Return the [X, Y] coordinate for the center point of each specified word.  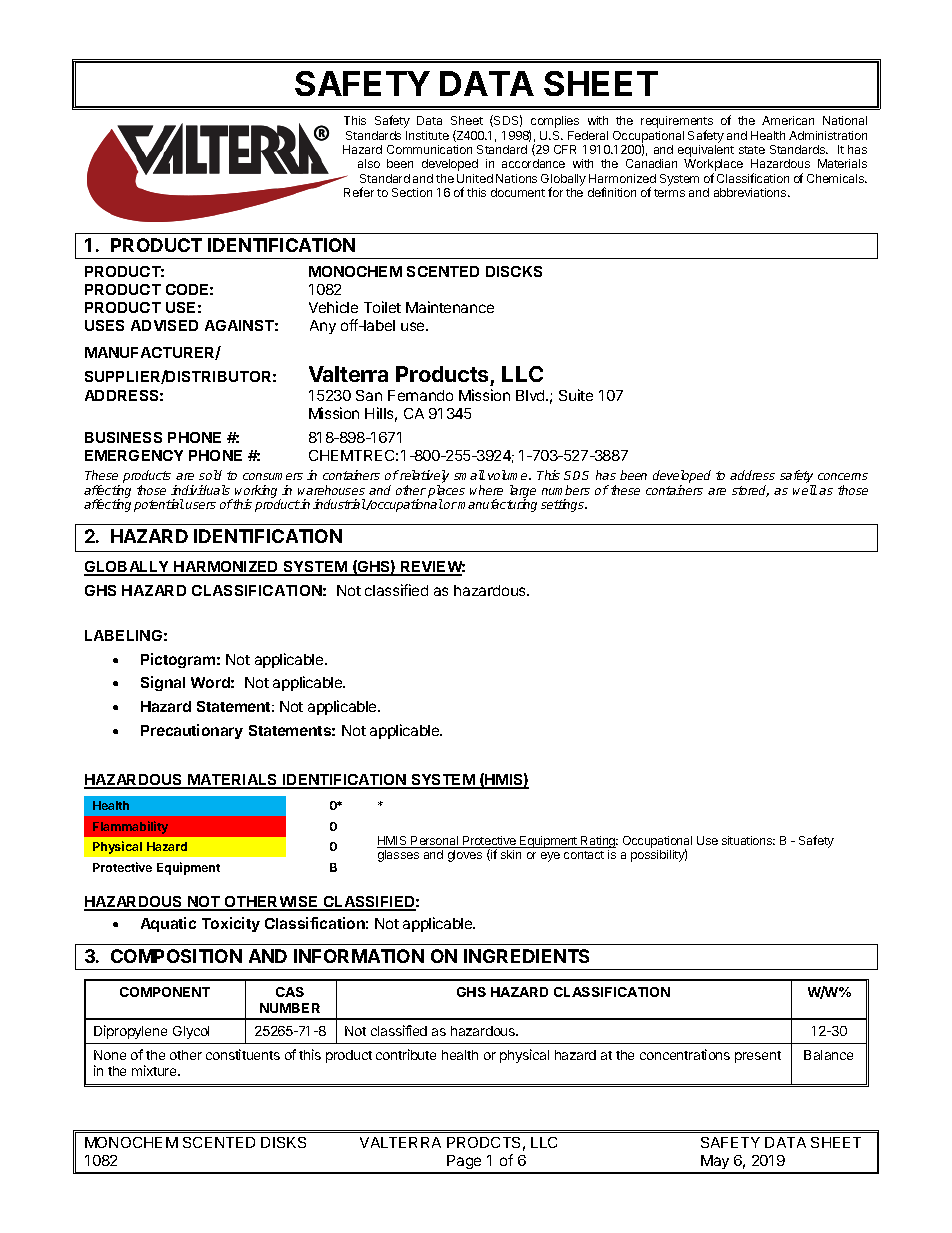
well [805, 490]
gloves [465, 856]
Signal [163, 683]
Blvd [531, 395]
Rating [598, 843]
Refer [359, 192]
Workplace [713, 166]
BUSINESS [123, 437]
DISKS [283, 1142]
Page [464, 1164]
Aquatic [168, 924]
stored [750, 491]
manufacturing [497, 505]
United [475, 178]
